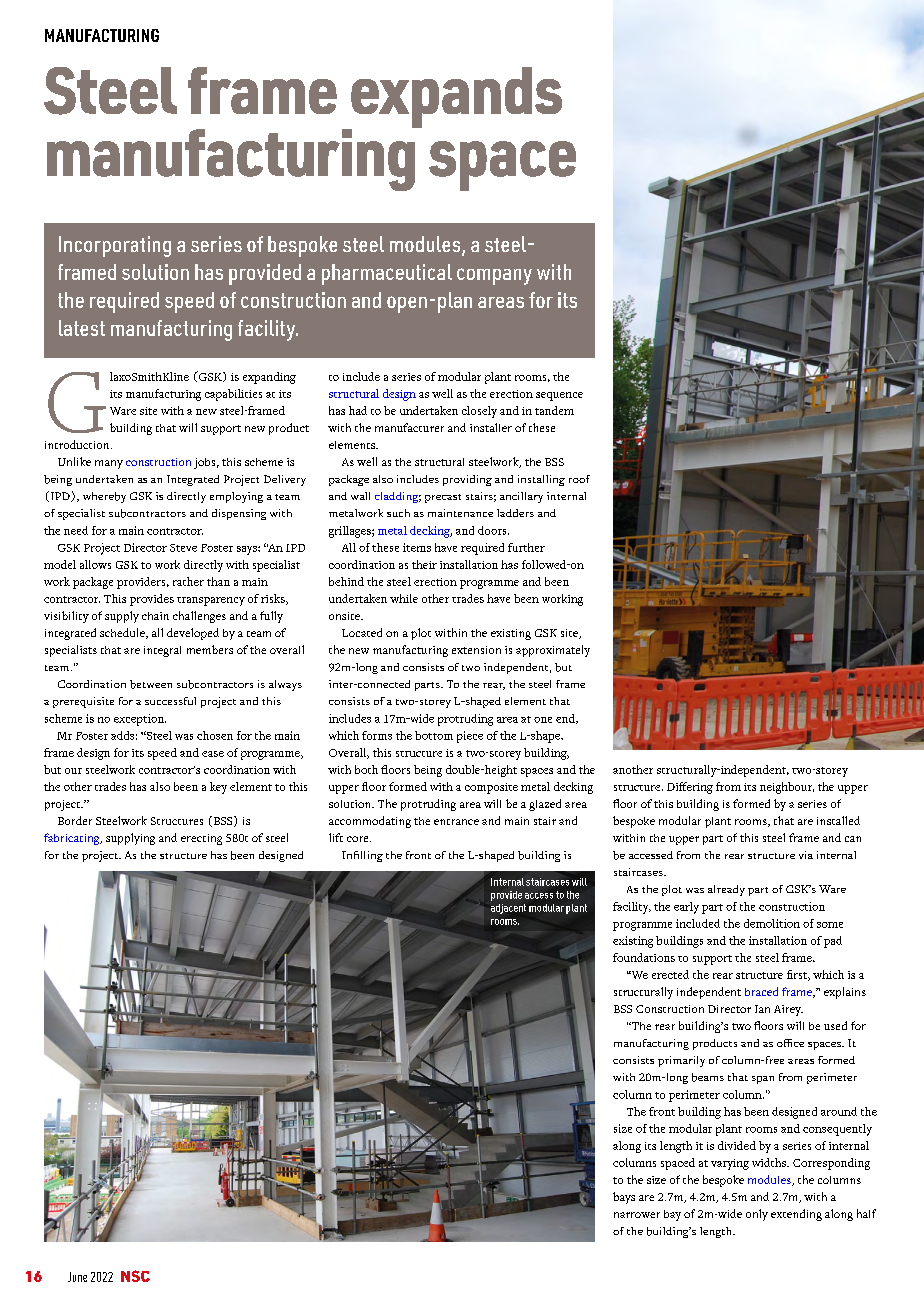  I want to click on erecting, so click(201, 839).
